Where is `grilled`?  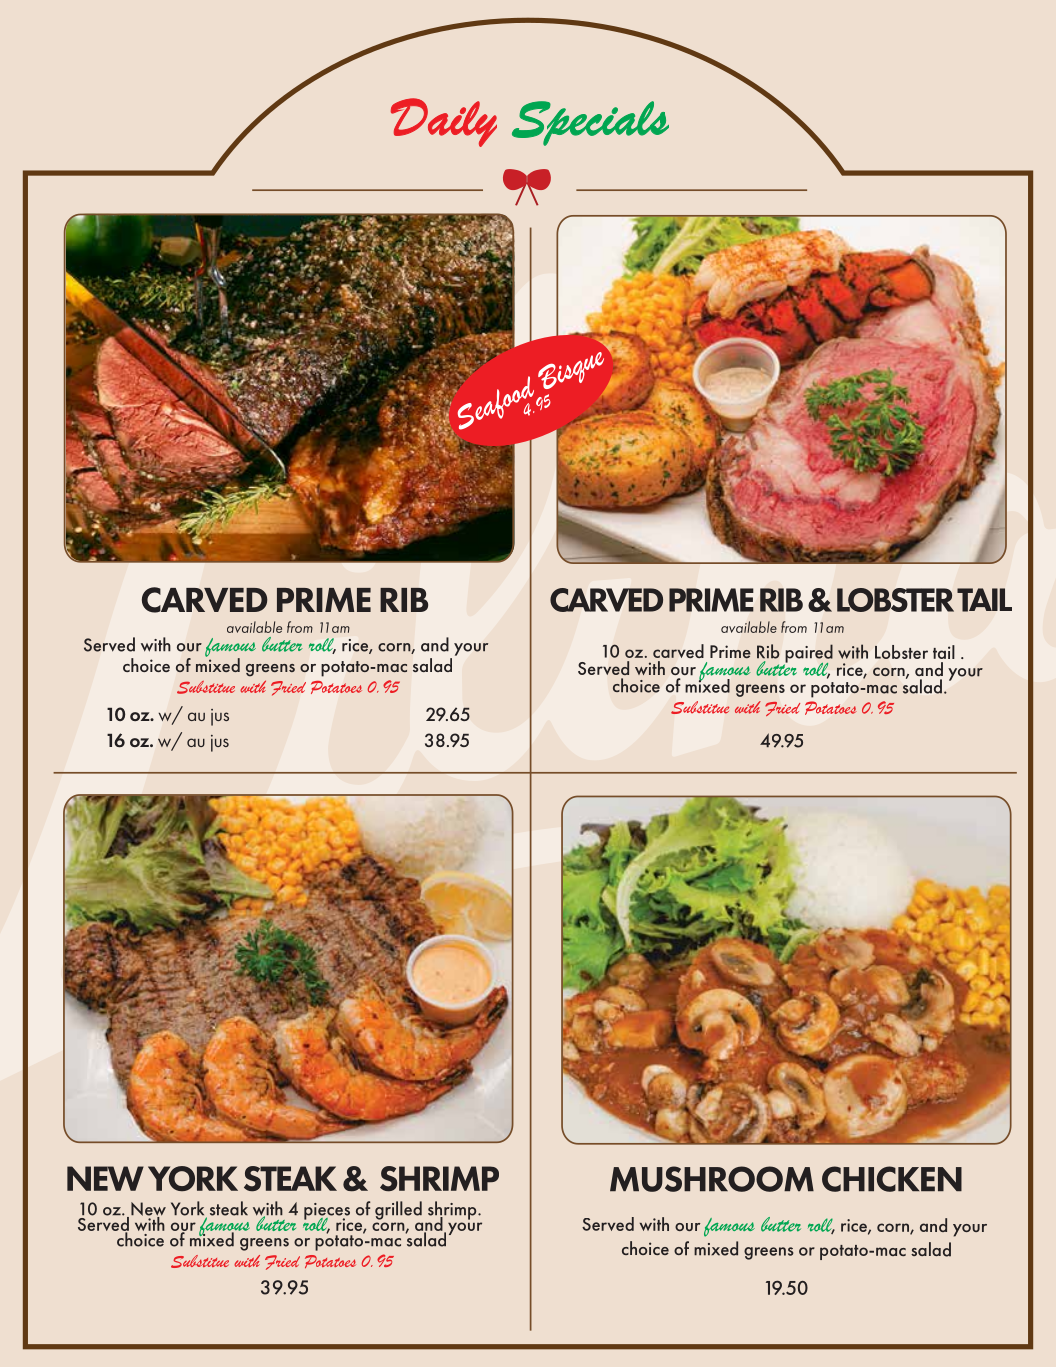 grilled is located at coordinates (398, 1210).
